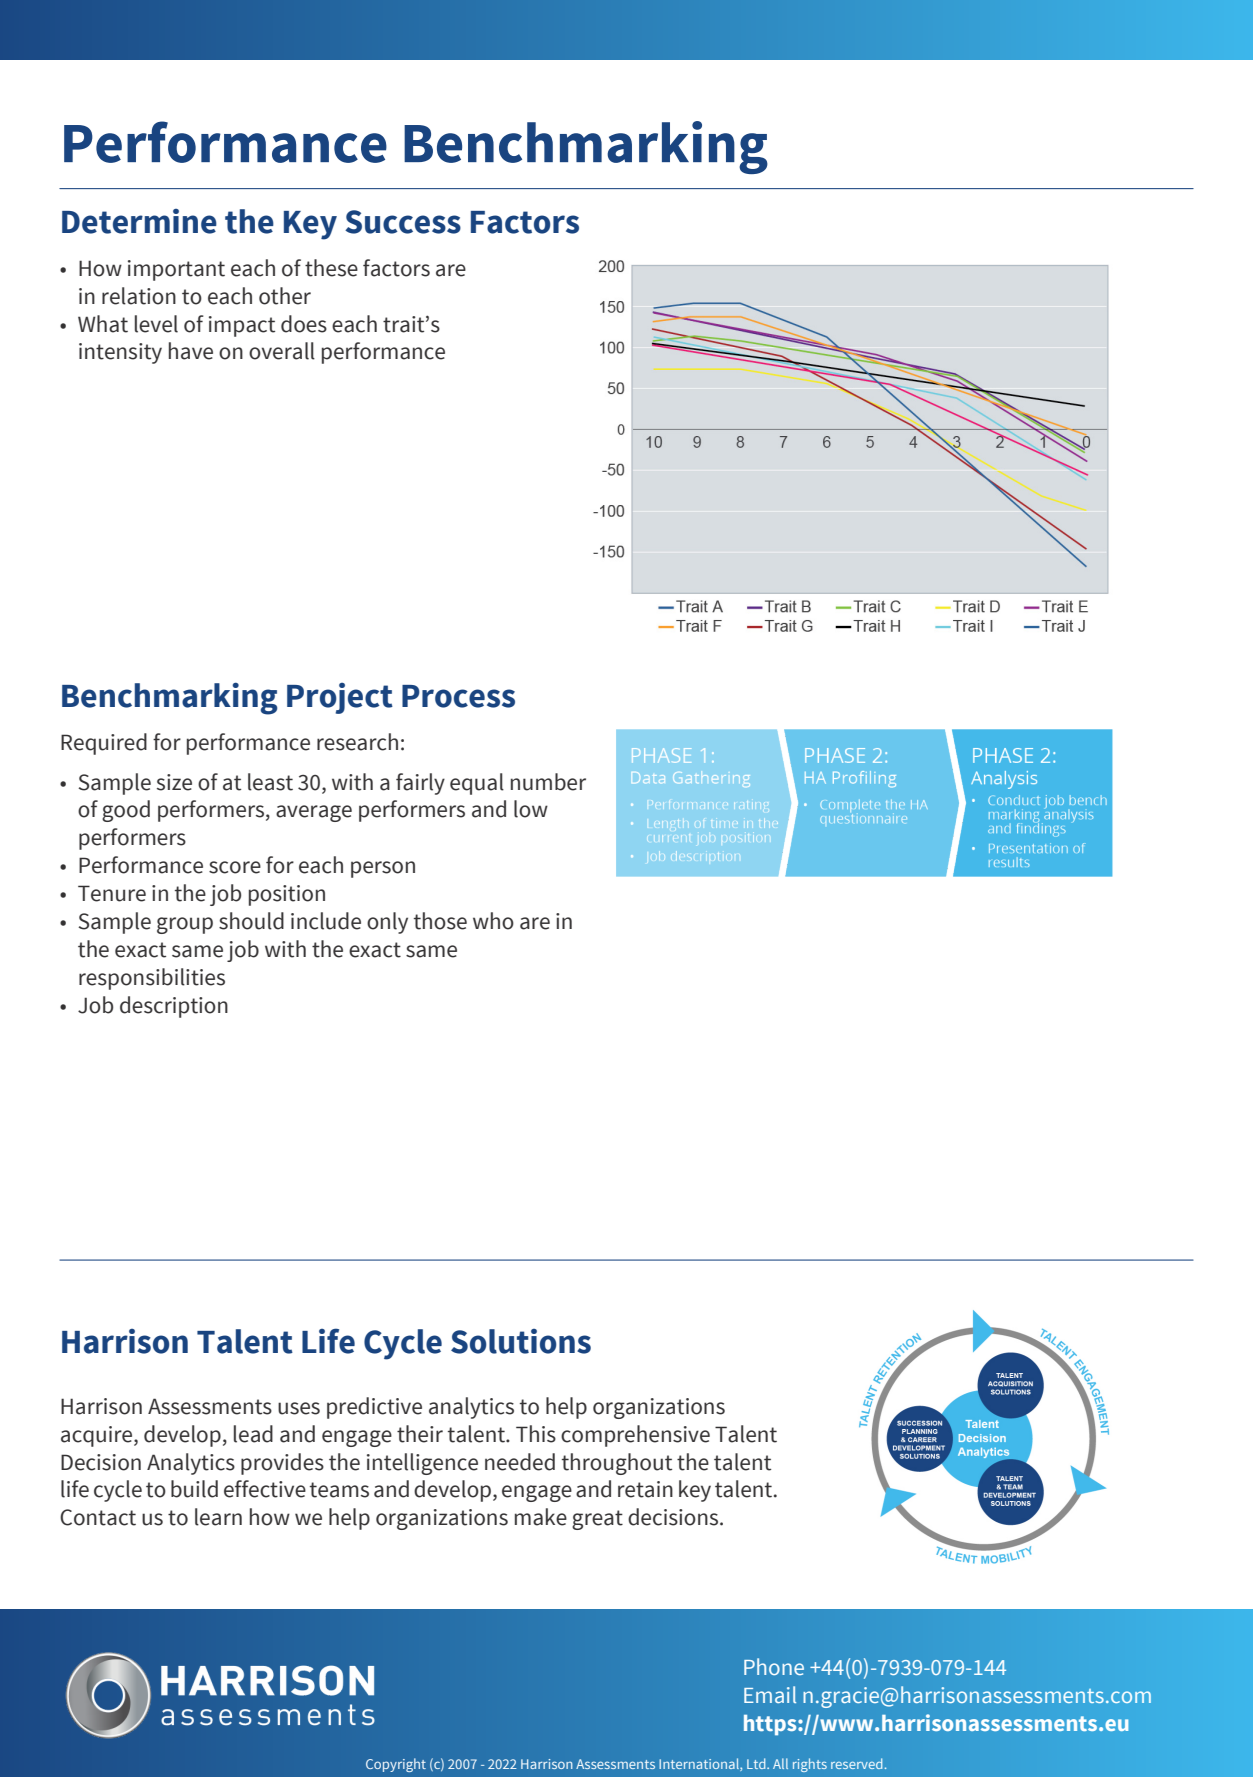 Image resolution: width=1253 pixels, height=1777 pixels. I want to click on equal, so click(477, 784).
